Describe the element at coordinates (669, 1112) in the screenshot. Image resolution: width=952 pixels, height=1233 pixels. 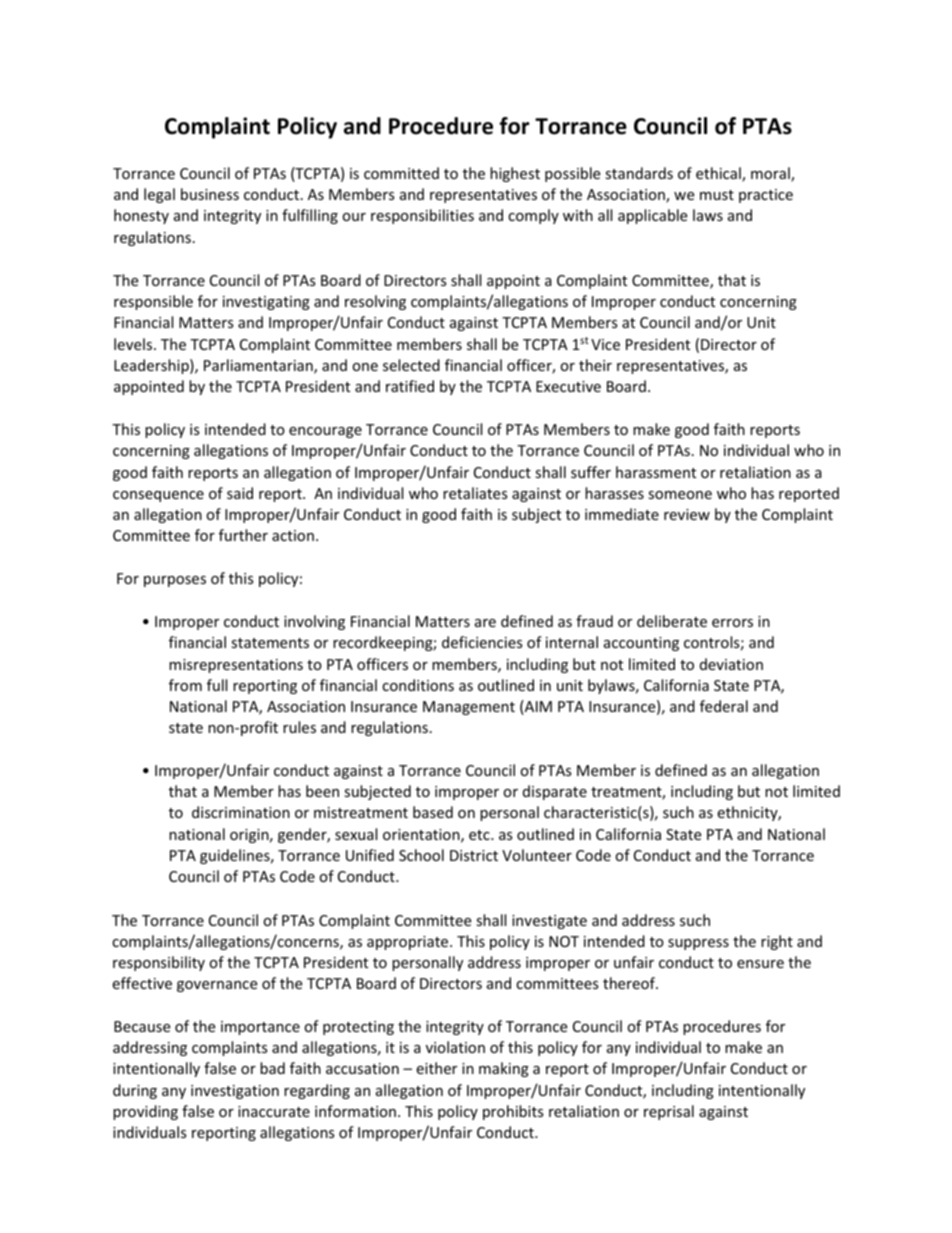
I see `reprisal` at that location.
